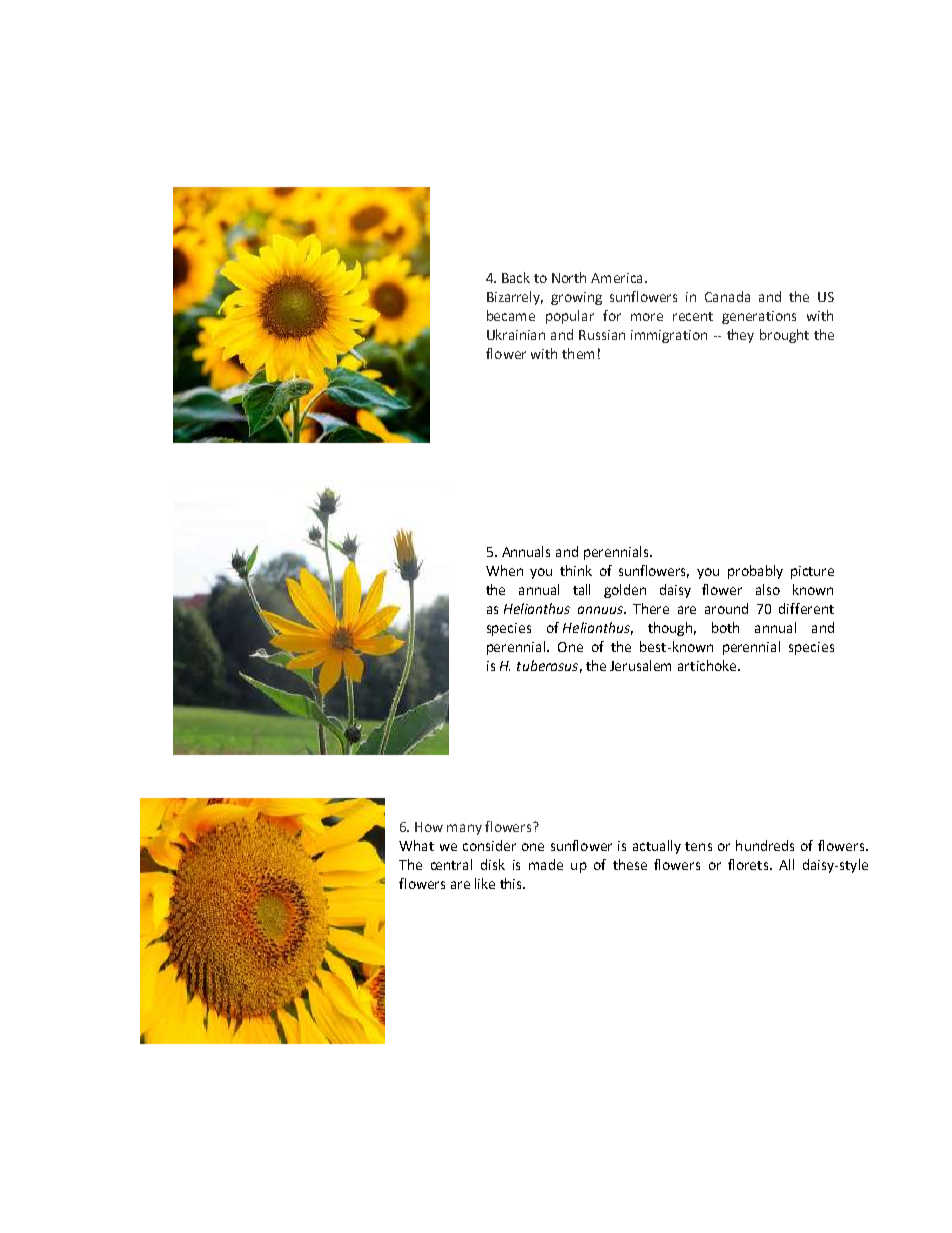 This screenshot has height=1233, width=952. What do you see at coordinates (755, 572) in the screenshot?
I see `probably` at bounding box center [755, 572].
